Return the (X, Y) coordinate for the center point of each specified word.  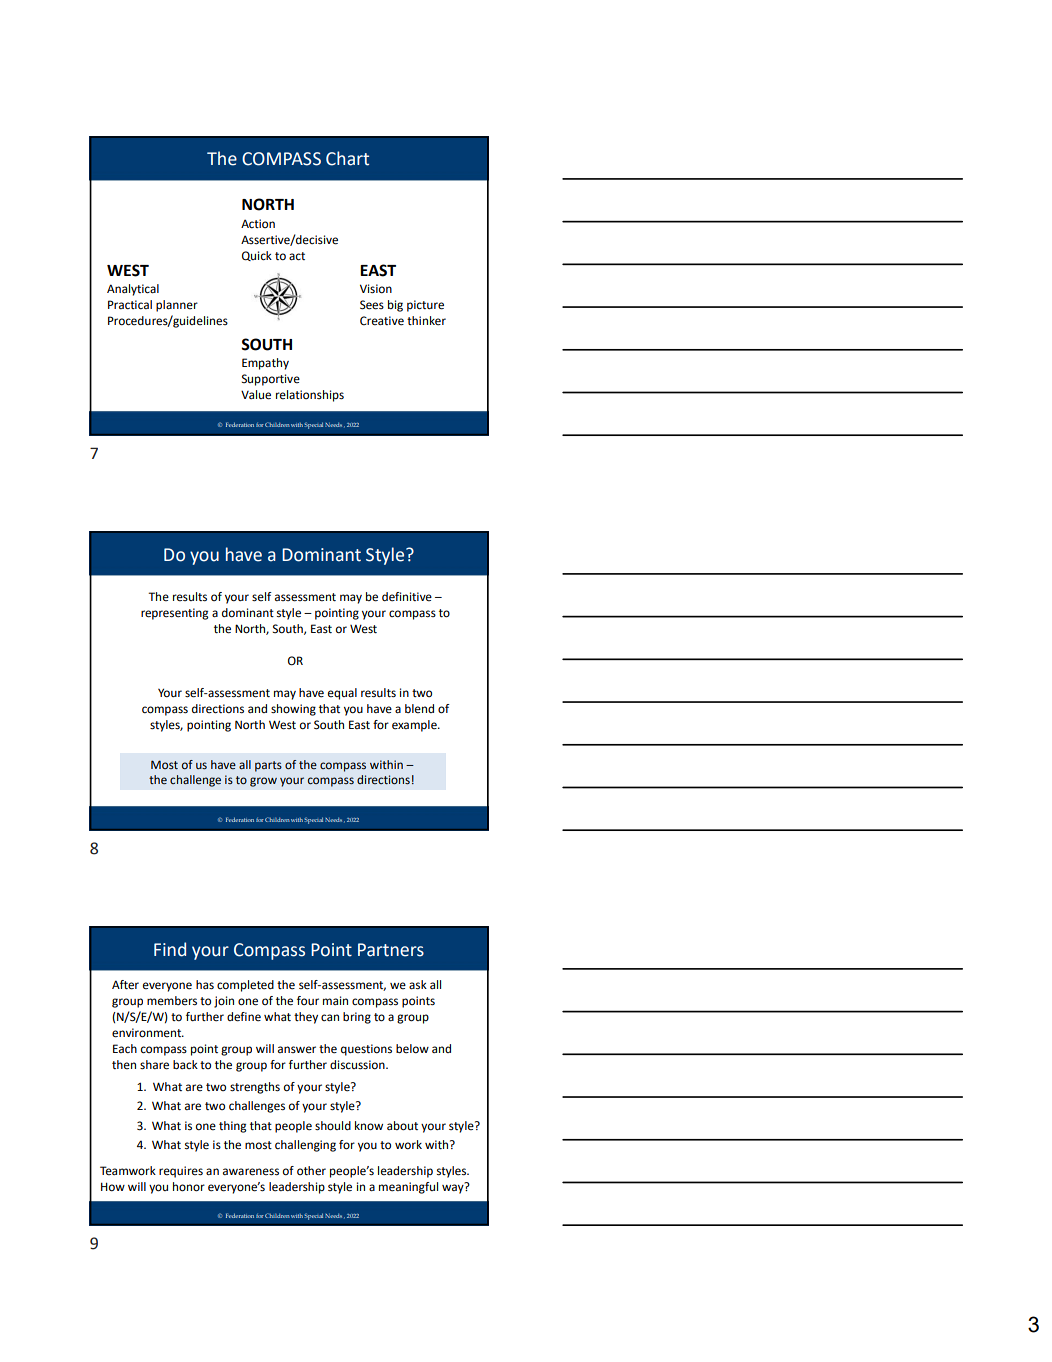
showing (293, 710)
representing (174, 614)
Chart (347, 158)
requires (181, 1172)
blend (419, 709)
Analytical (133, 290)
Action (258, 223)
